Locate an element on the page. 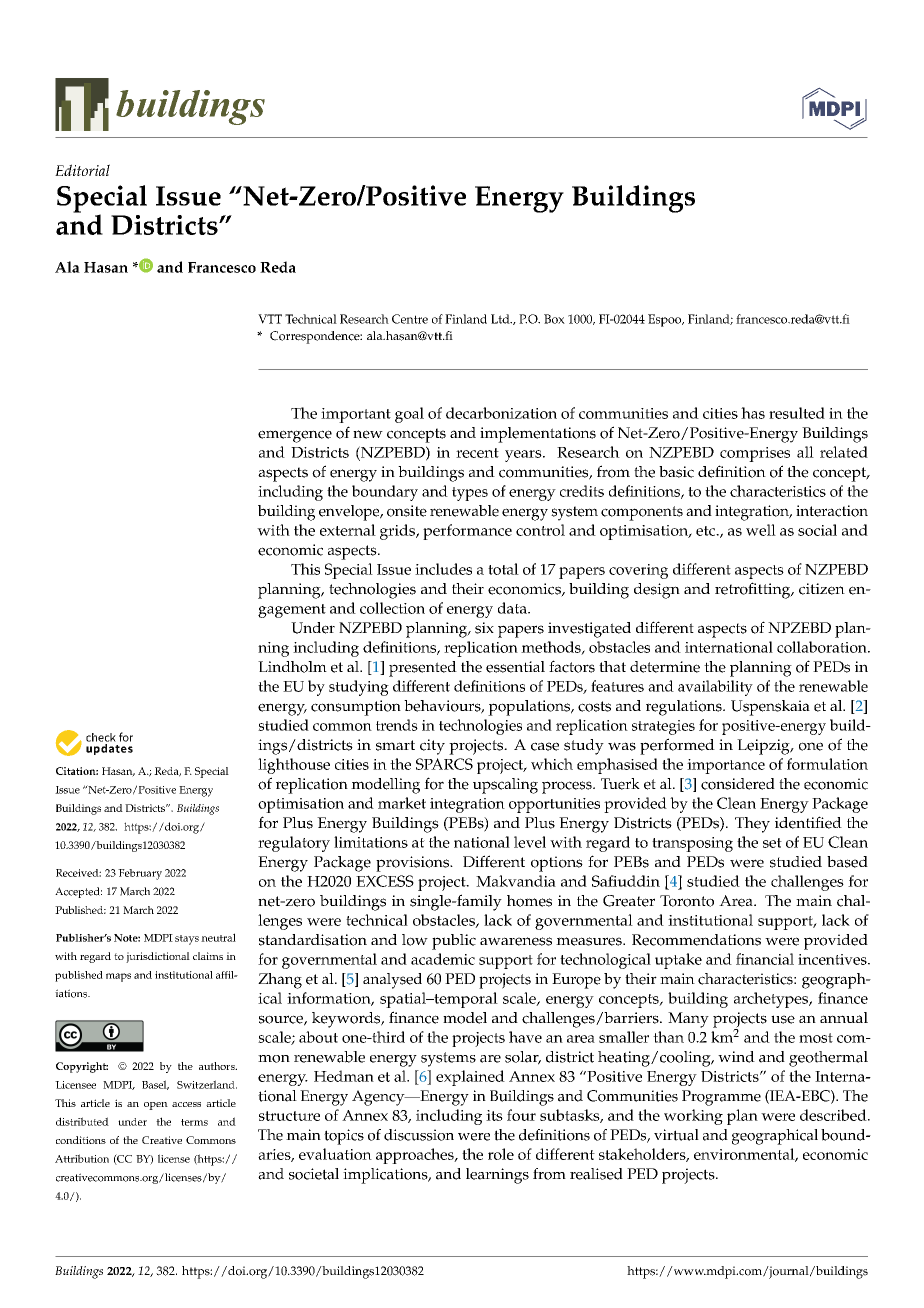  Lindholm is located at coordinates (292, 667).
